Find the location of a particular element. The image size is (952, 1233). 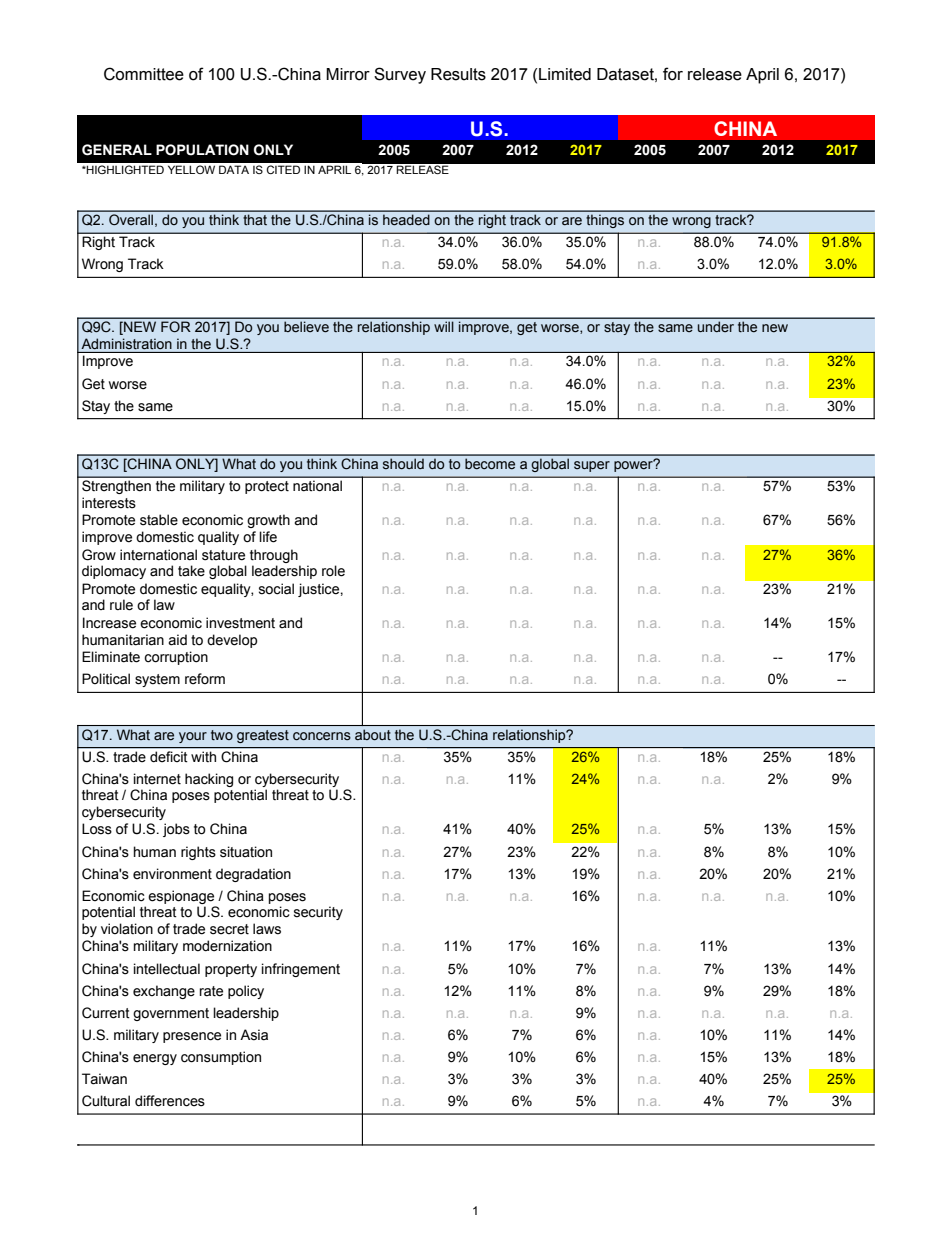

infringement is located at coordinates (301, 970).
